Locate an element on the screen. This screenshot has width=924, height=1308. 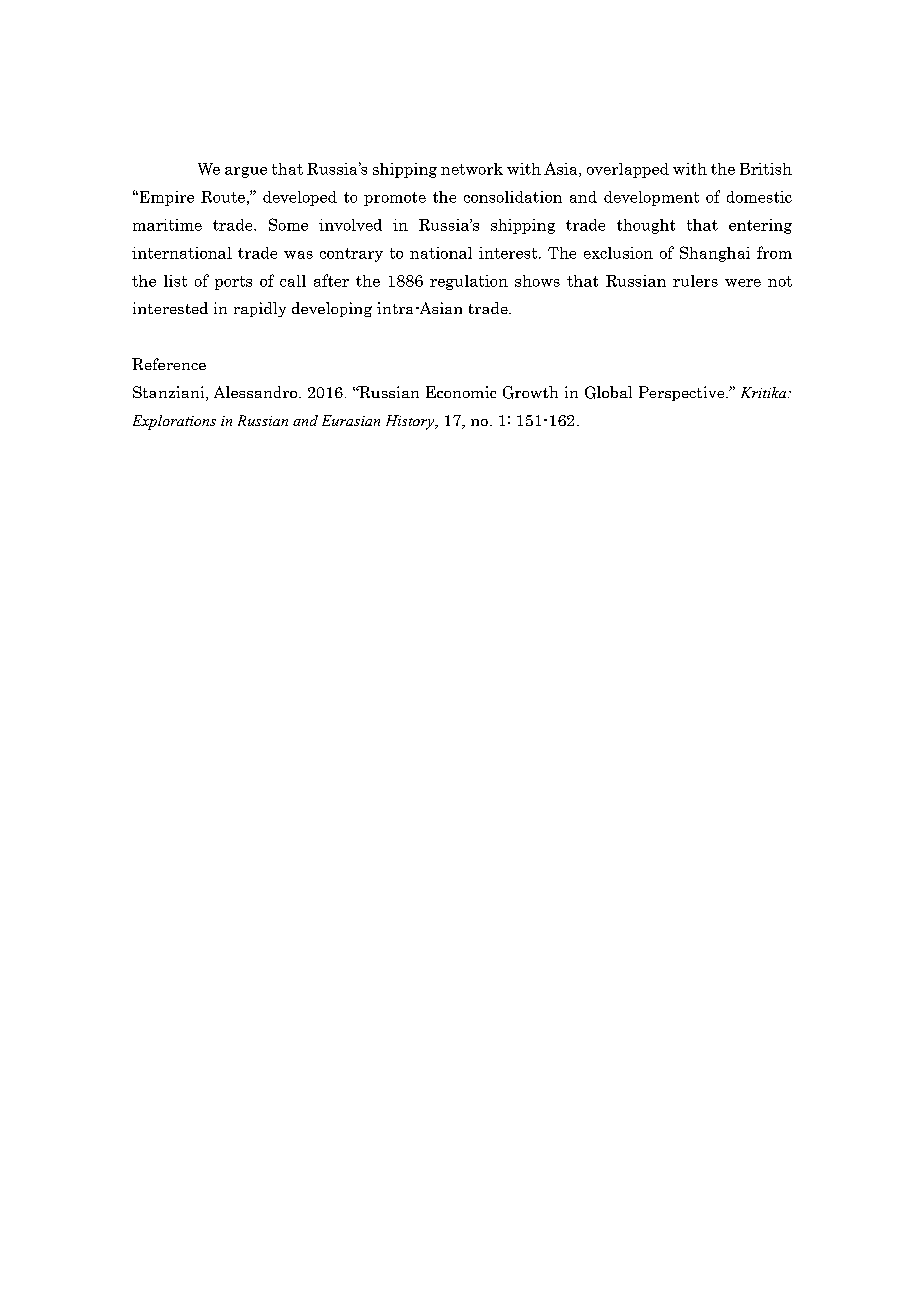
ports is located at coordinates (233, 283).
